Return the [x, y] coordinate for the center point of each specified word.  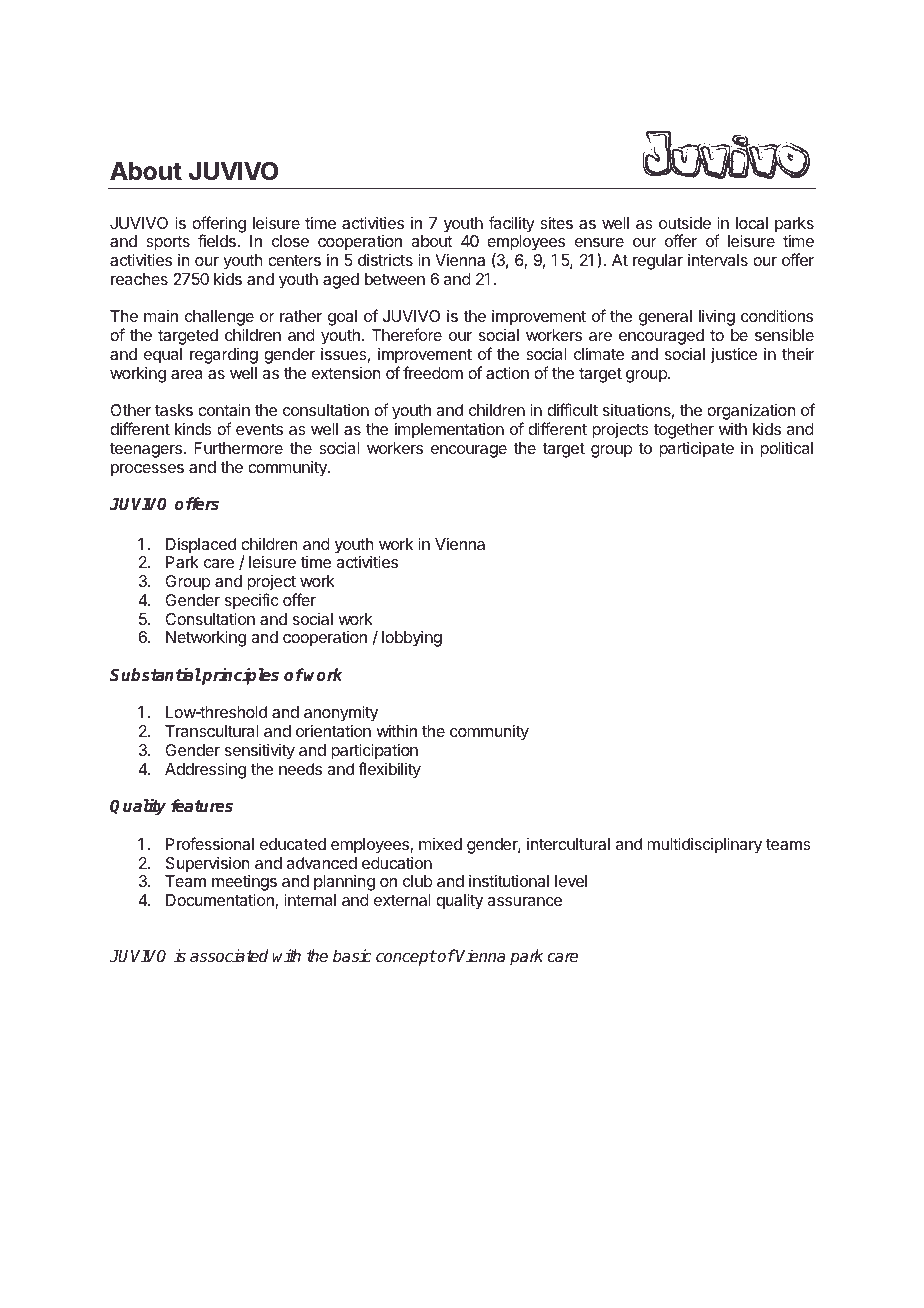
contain [224, 409]
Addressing [205, 770]
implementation [449, 430]
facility [512, 224]
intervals [718, 259]
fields [218, 240]
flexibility [389, 770]
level [571, 881]
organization [751, 413]
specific [252, 601]
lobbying [412, 638]
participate [696, 449]
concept [406, 958]
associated [229, 956]
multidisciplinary [704, 845]
